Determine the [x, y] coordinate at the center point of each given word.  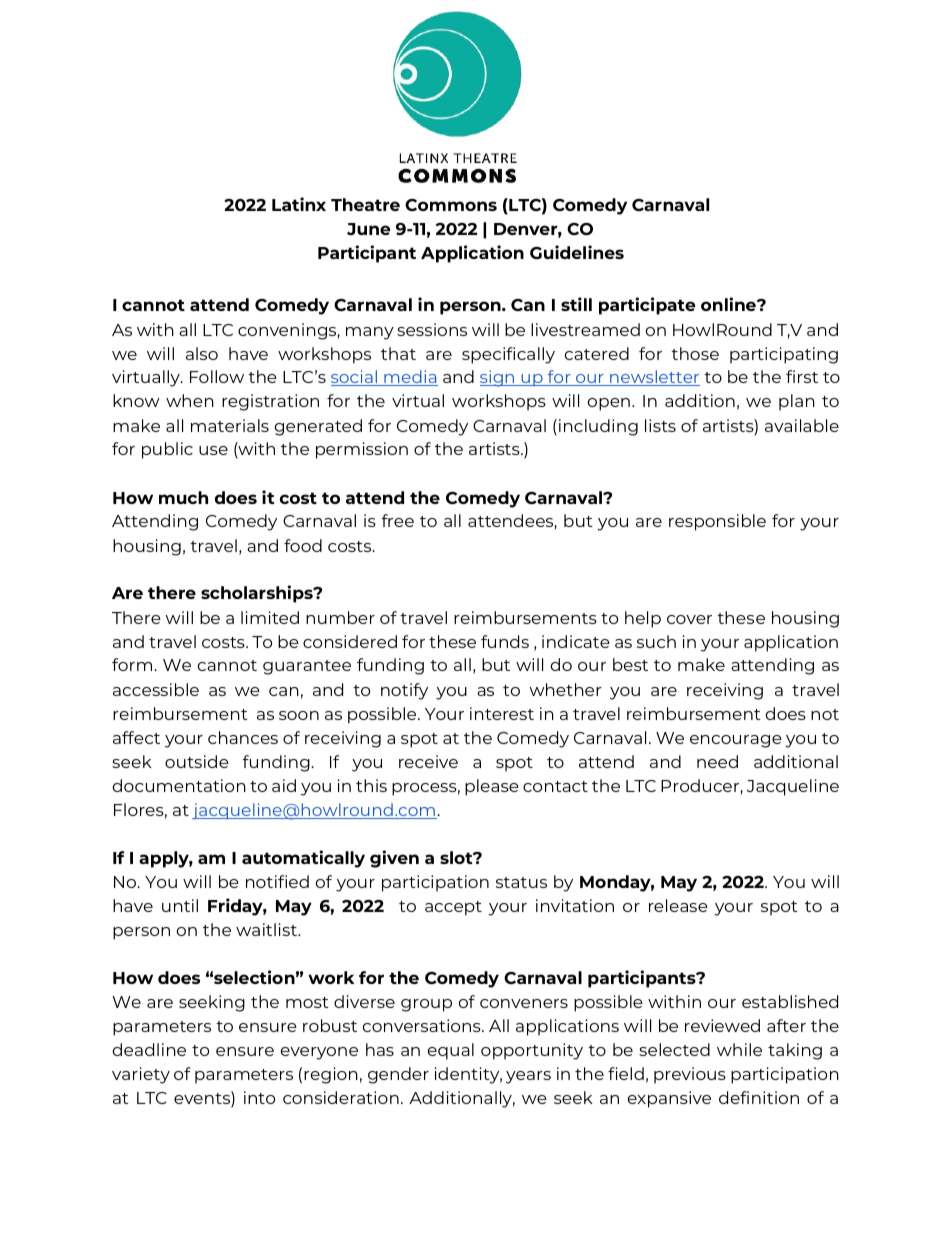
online [729, 304]
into [259, 1097]
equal [451, 1051]
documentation [179, 785]
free [397, 520]
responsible [717, 522]
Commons [451, 205]
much [183, 497]
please [492, 787]
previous [690, 1075]
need [717, 761]
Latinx [299, 204]
